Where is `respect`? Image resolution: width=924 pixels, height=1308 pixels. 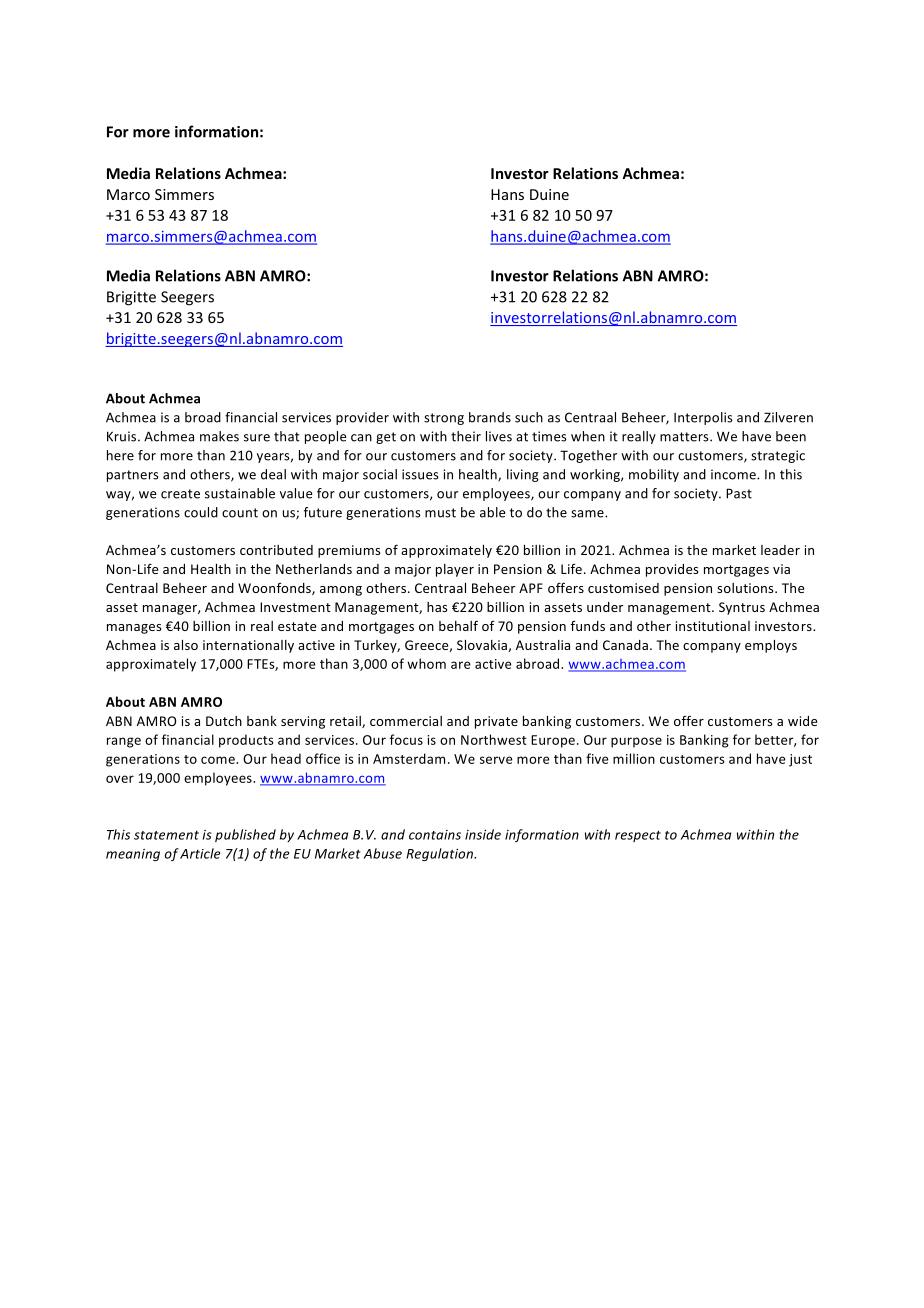
respect is located at coordinates (638, 836).
